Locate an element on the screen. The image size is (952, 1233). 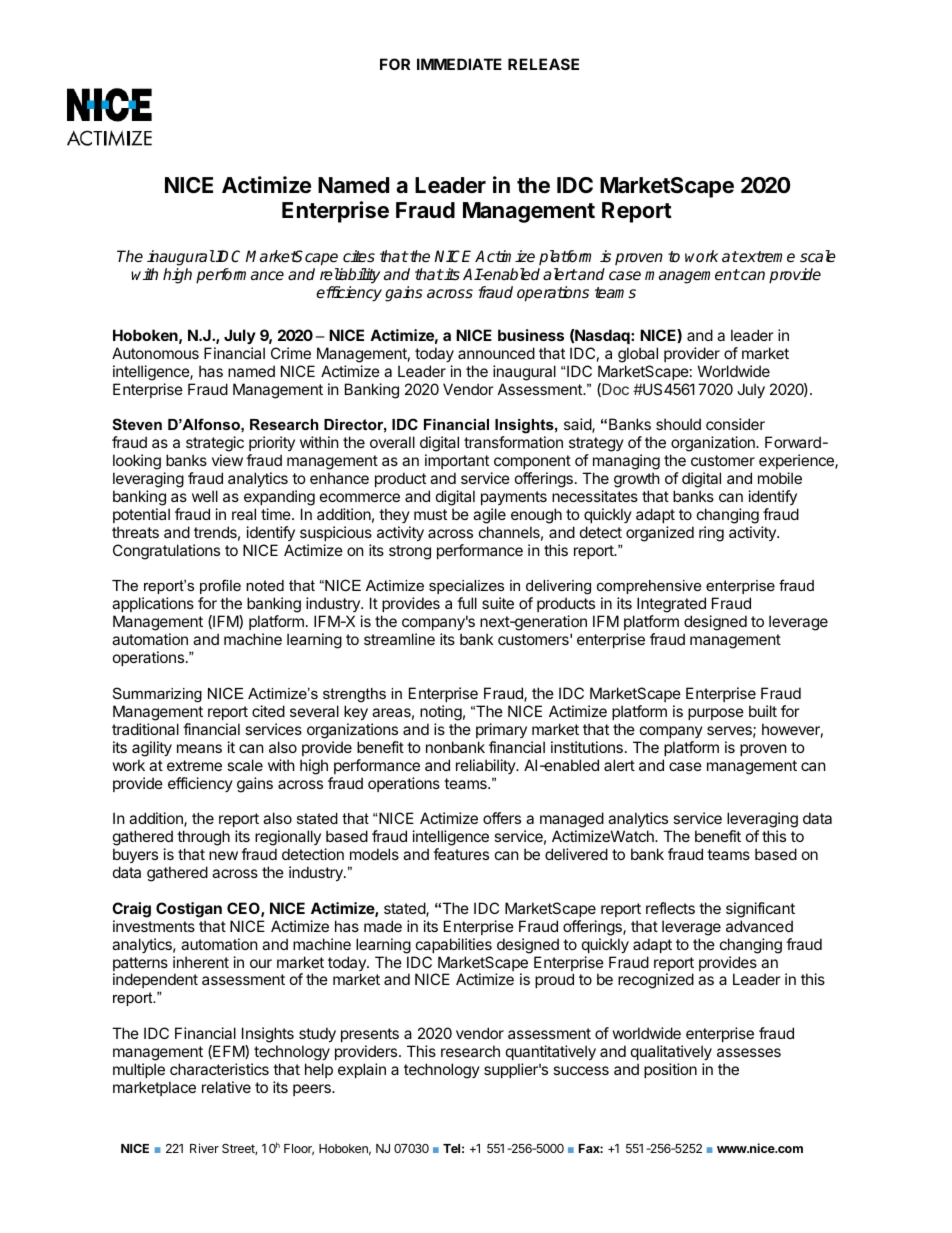
purpose is located at coordinates (716, 714).
